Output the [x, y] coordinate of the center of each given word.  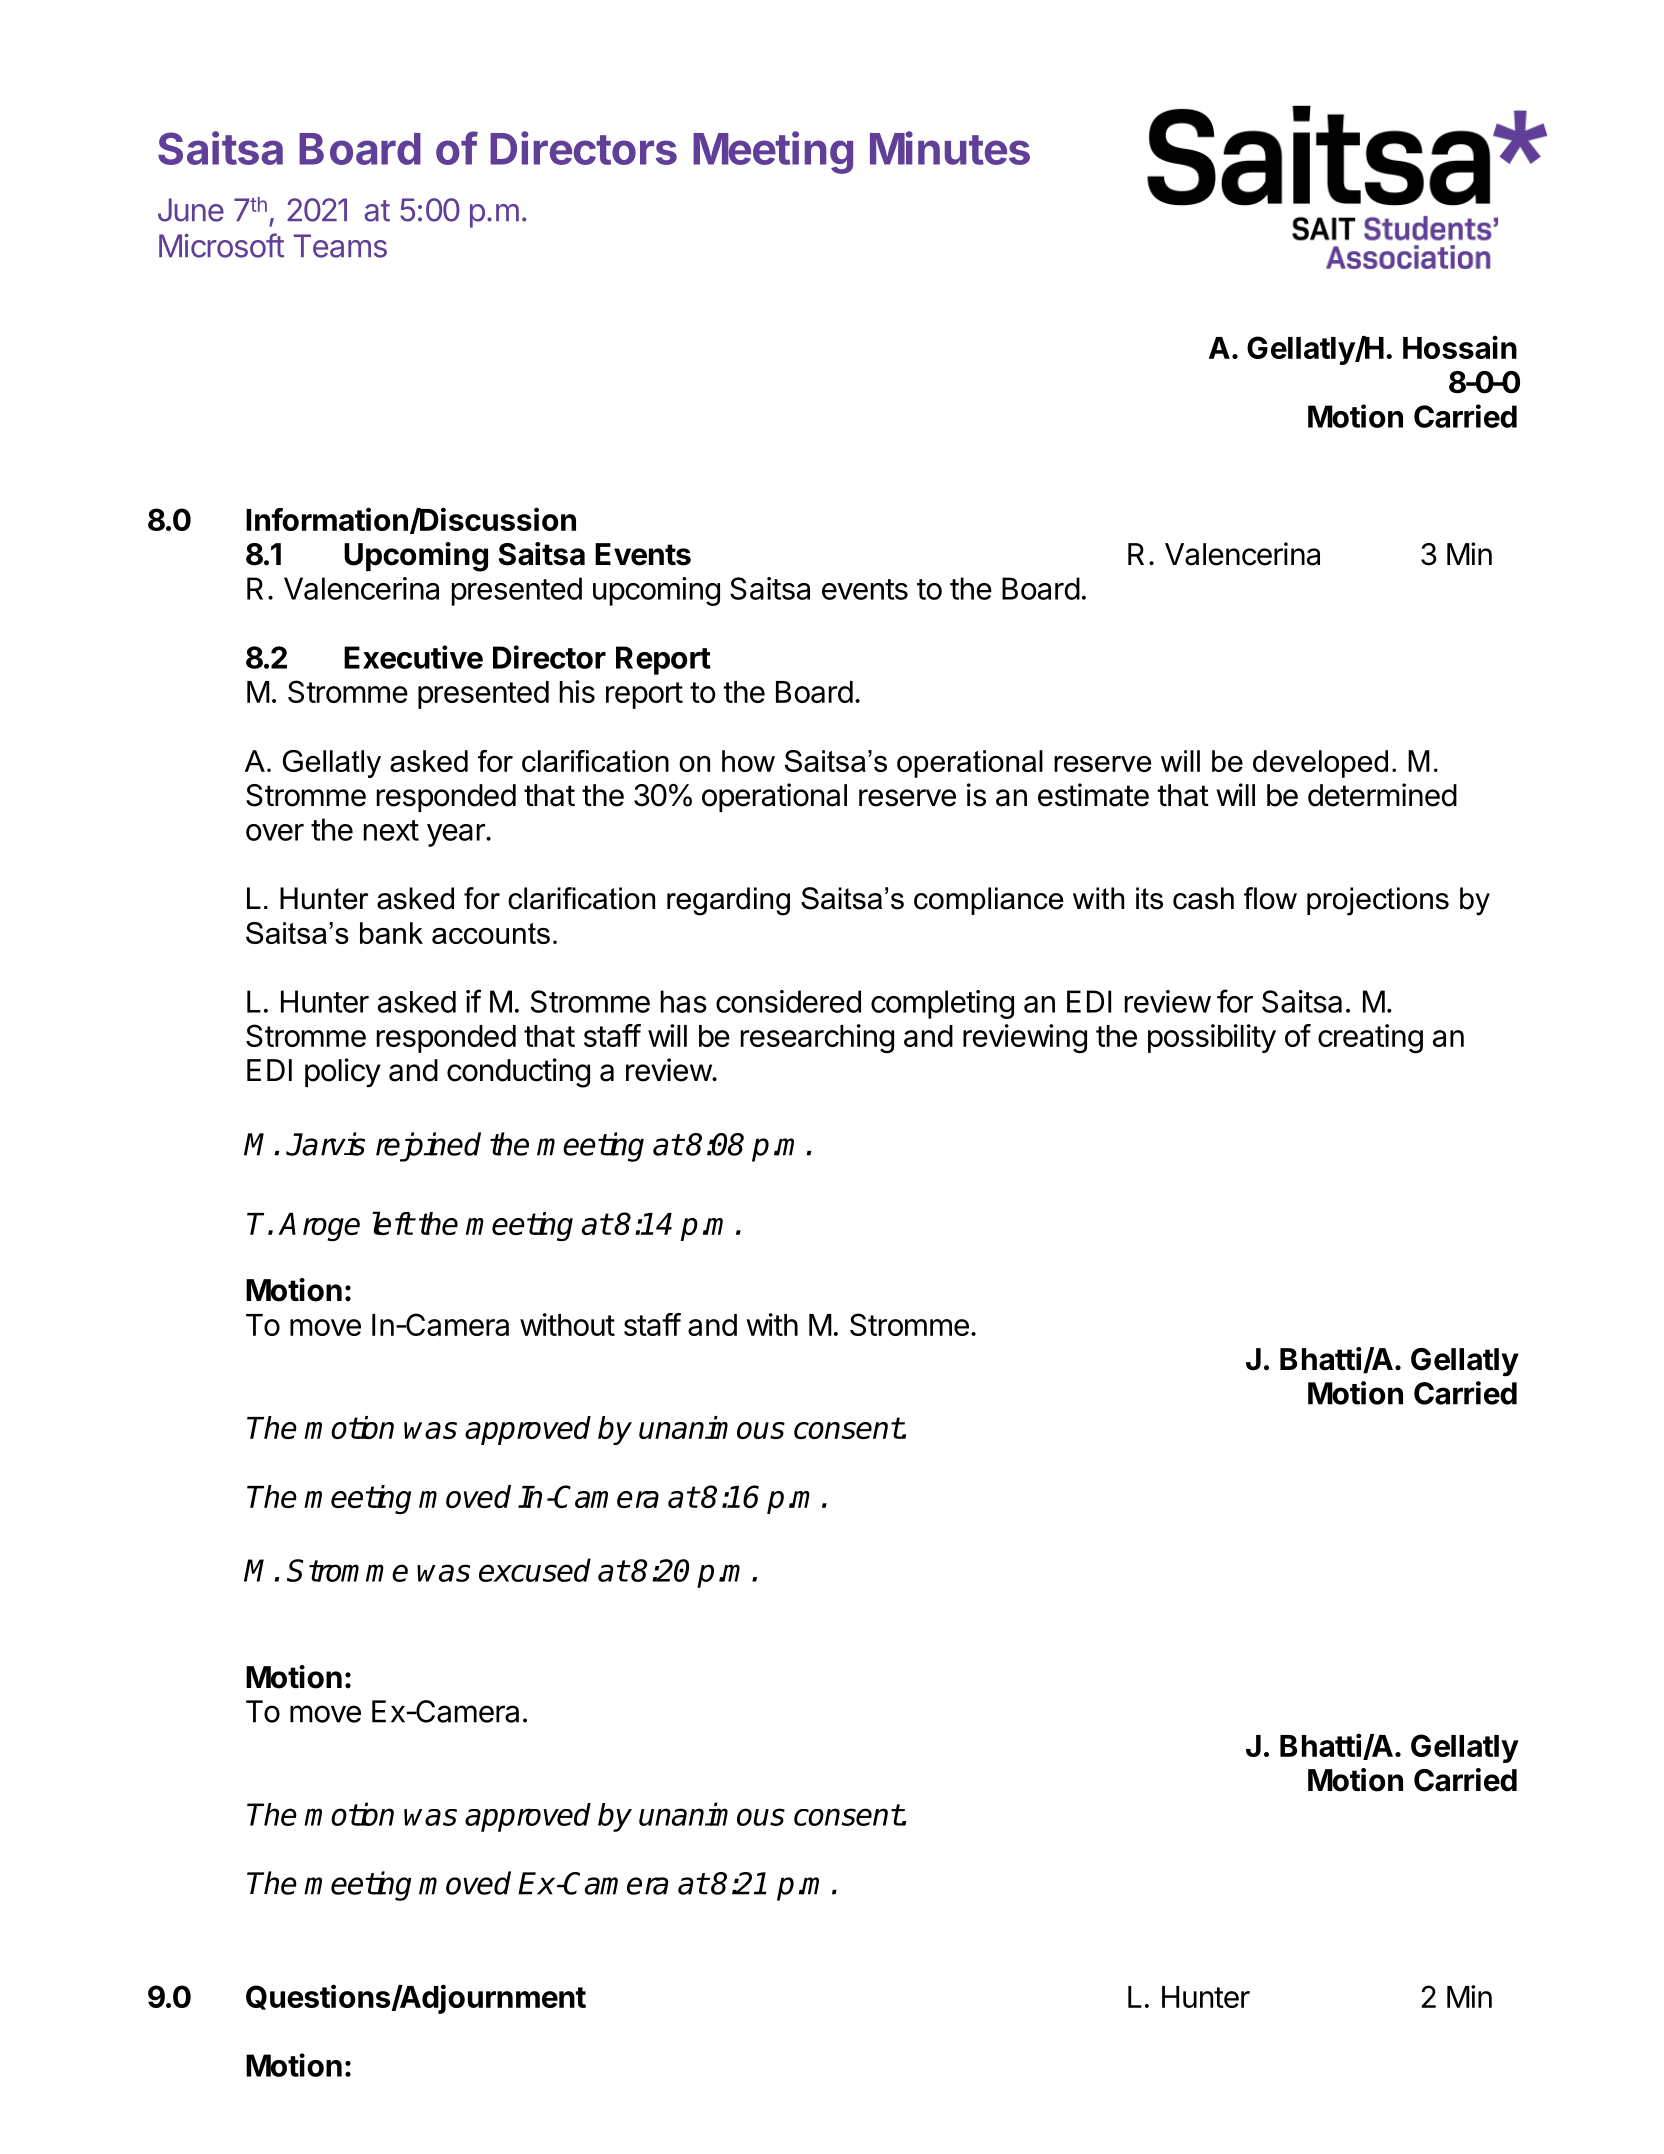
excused [535, 1570]
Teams [340, 246]
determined [1382, 795]
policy [343, 1073]
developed [1320, 764]
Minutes [950, 148]
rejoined [428, 1147]
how [748, 761]
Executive [413, 657]
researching [817, 1038]
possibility [1212, 1038]
